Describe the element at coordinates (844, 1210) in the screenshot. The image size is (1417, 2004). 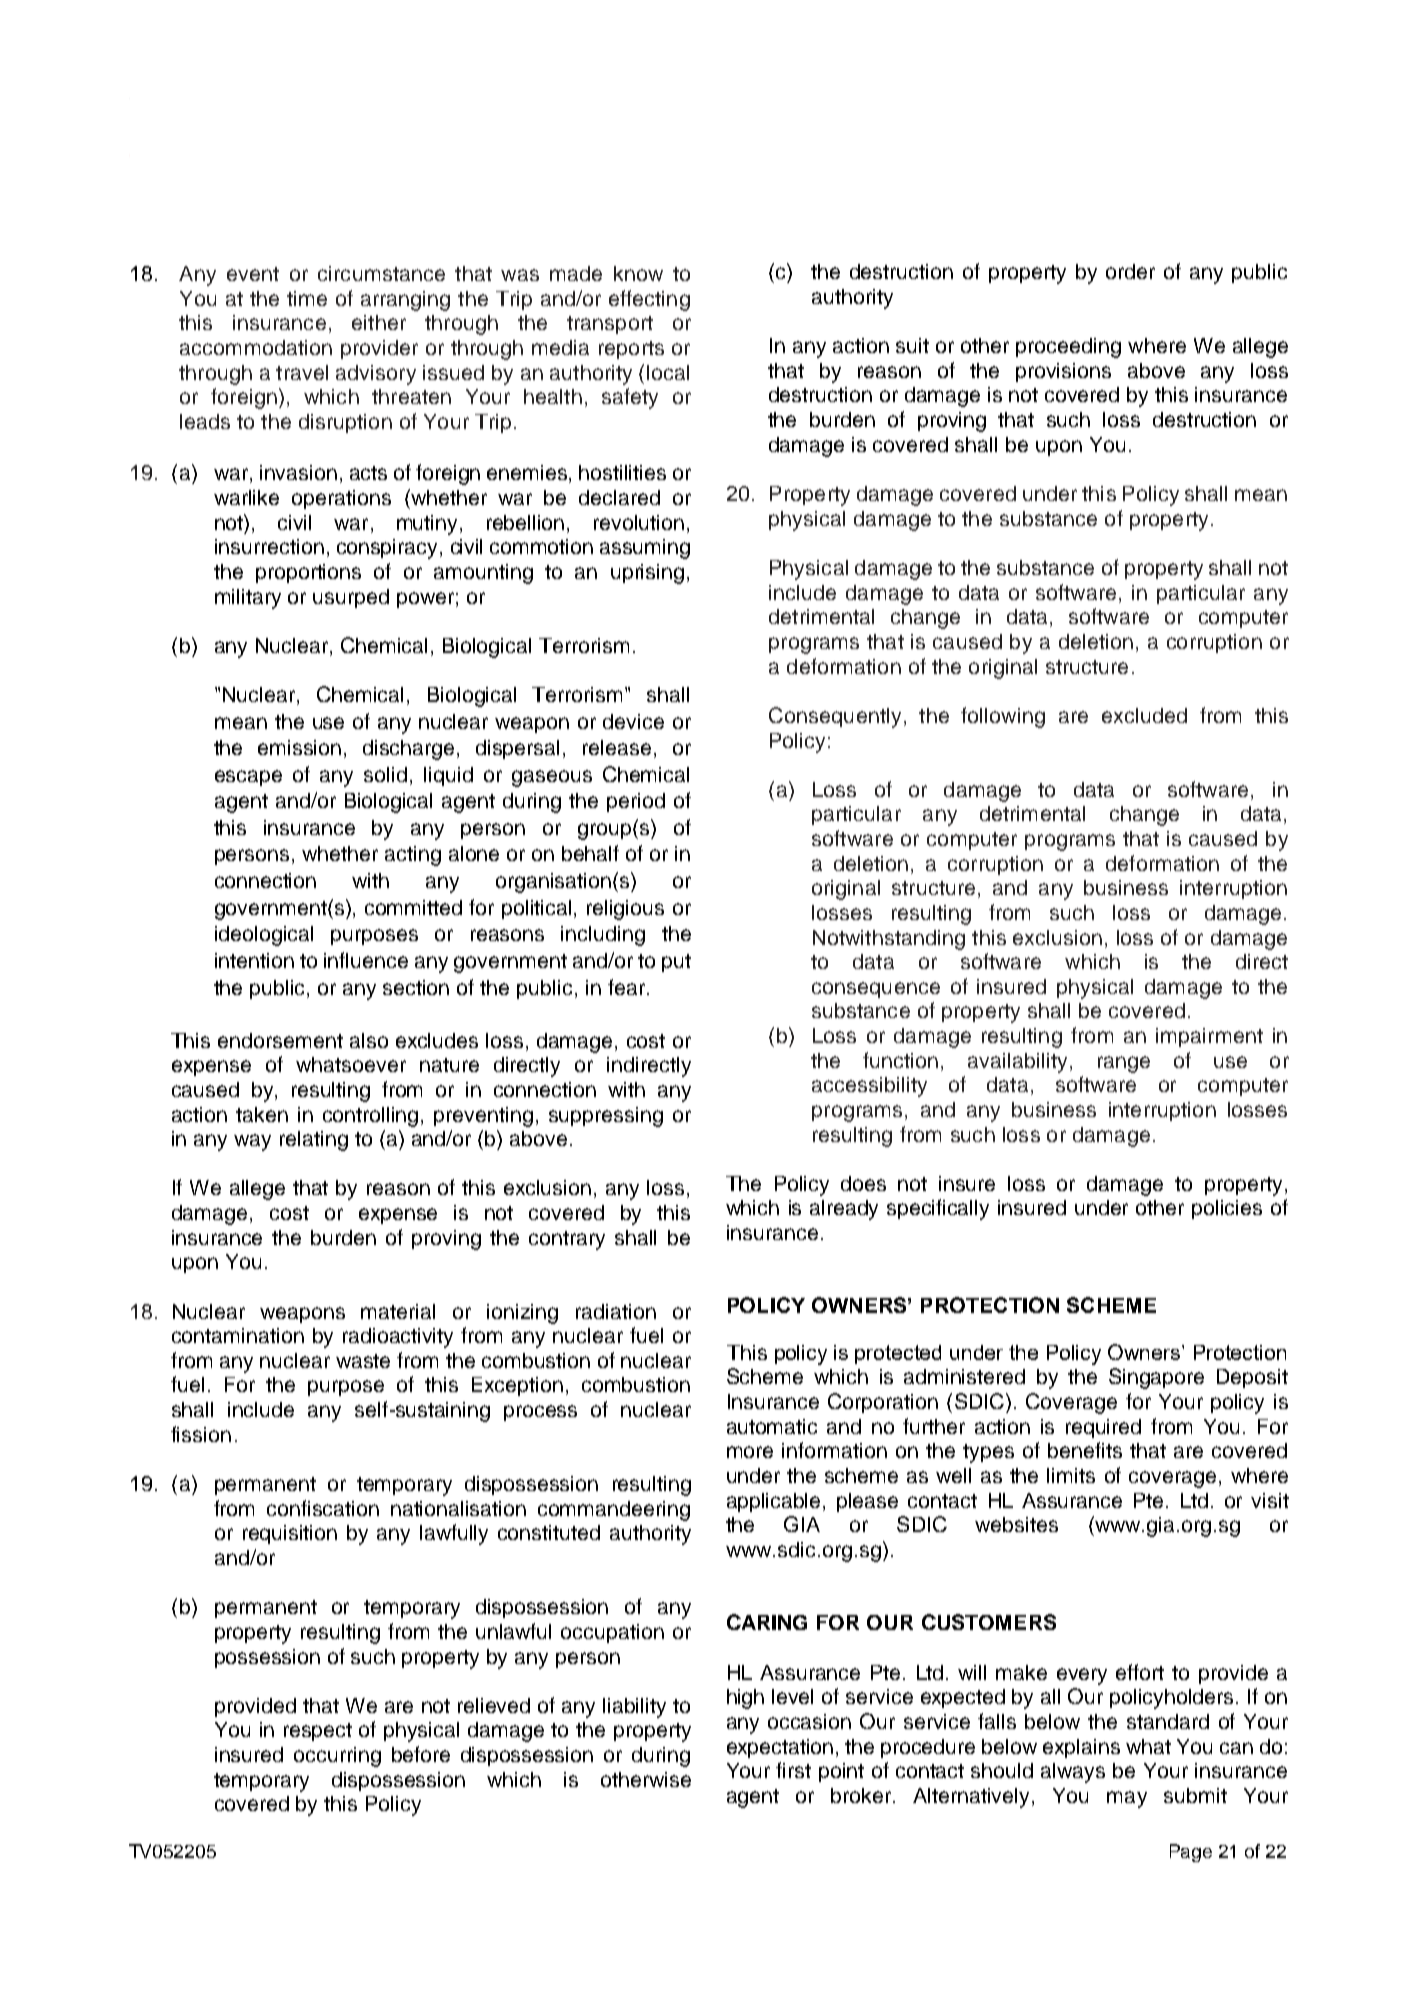
I see `already` at that location.
